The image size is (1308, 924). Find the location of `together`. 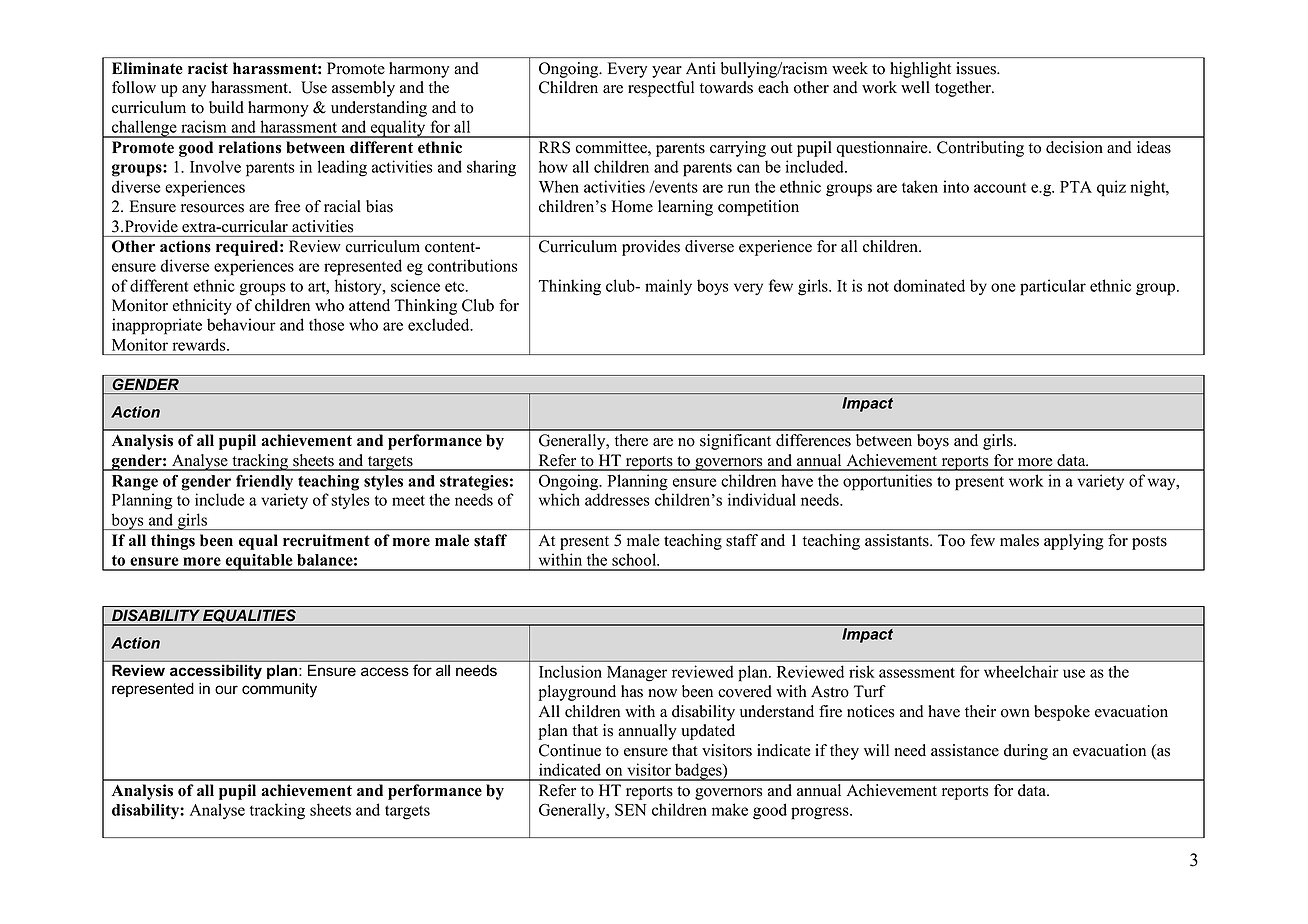

together is located at coordinates (964, 89).
